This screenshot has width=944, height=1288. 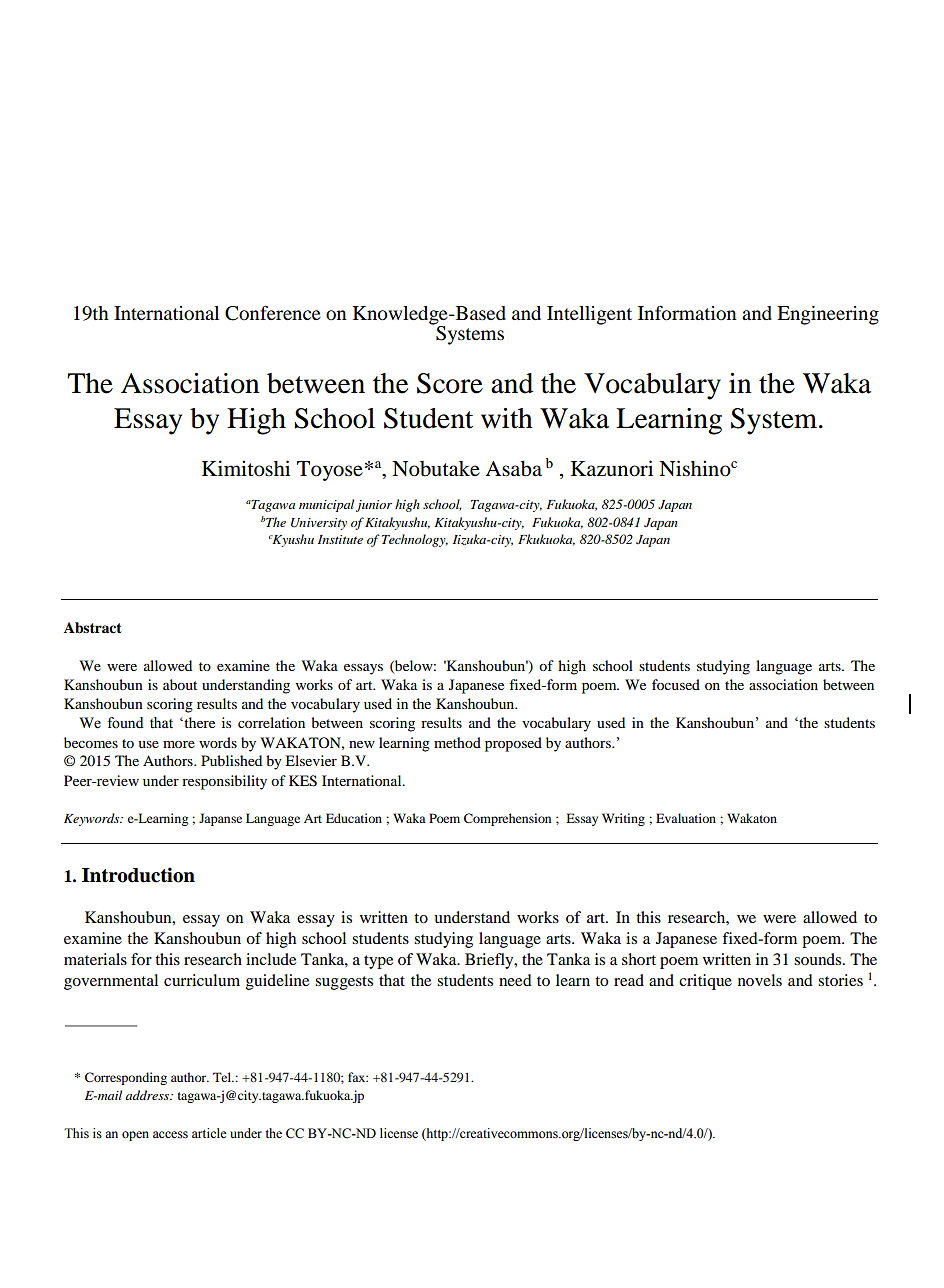 What do you see at coordinates (513, 744) in the screenshot?
I see `proposed` at bounding box center [513, 744].
